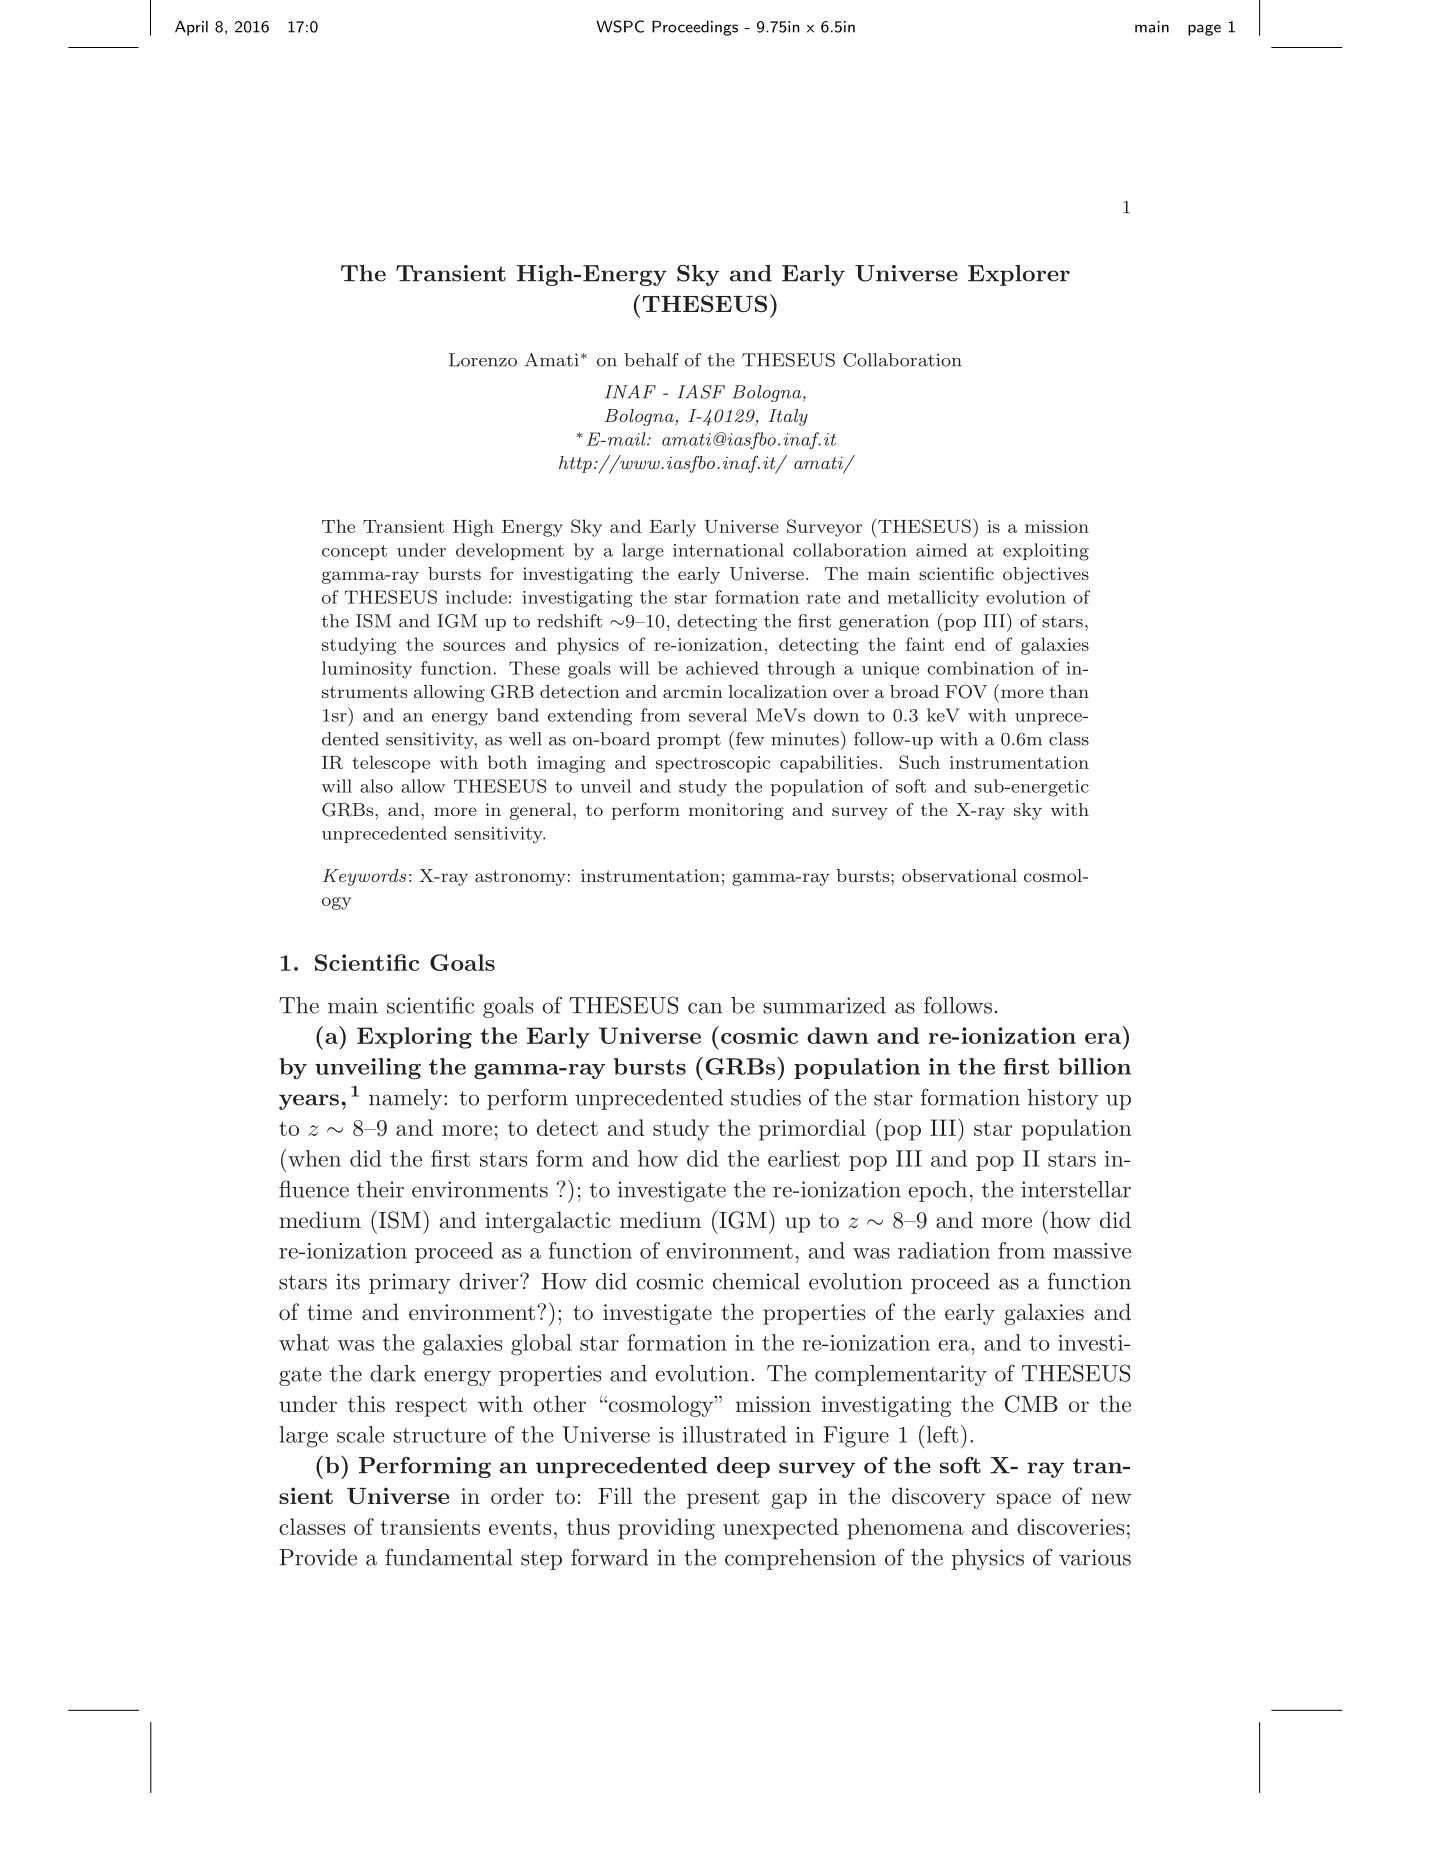 Image resolution: width=1450 pixels, height=1876 pixels. What do you see at coordinates (191, 28) in the screenshot?
I see `April` at bounding box center [191, 28].
